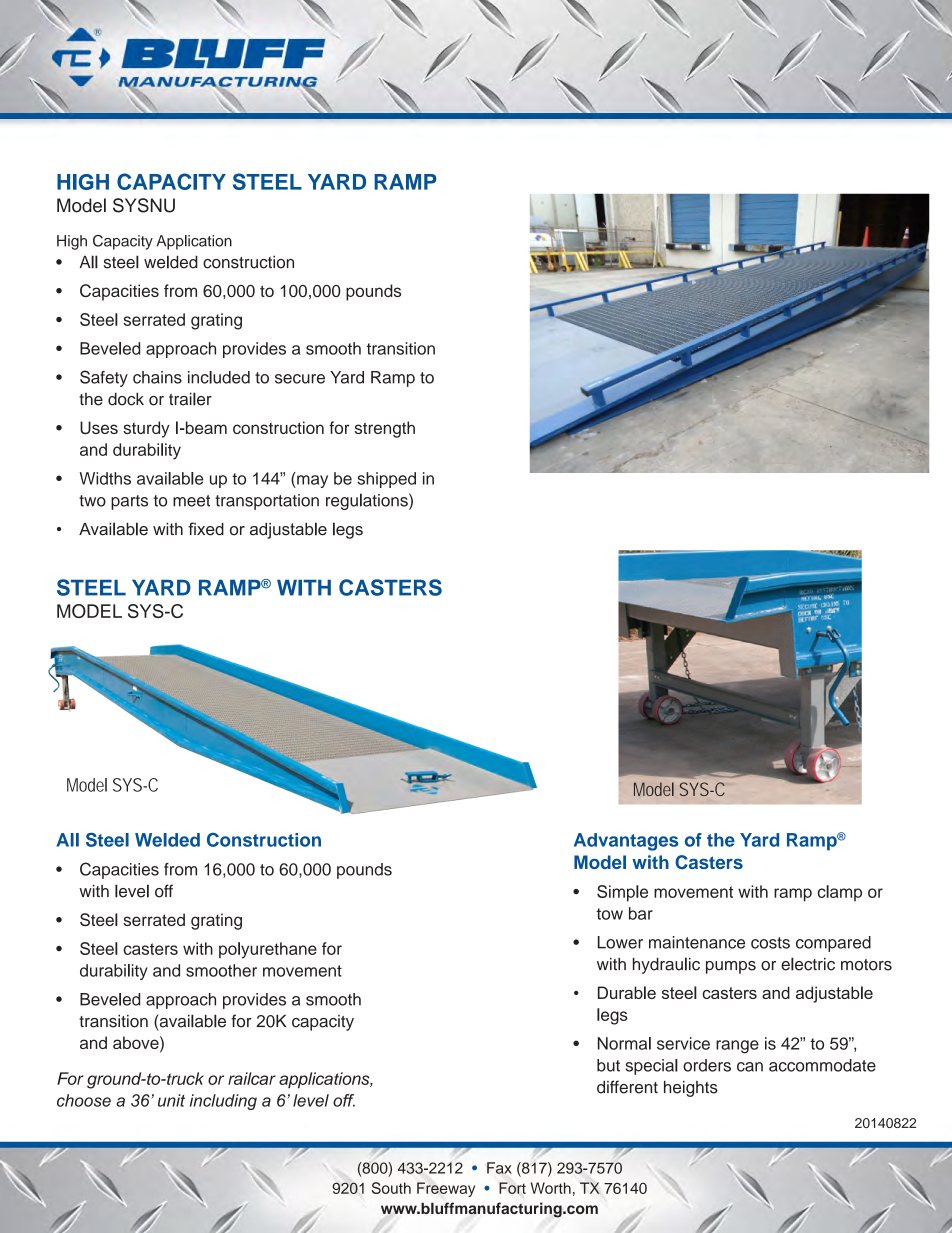  I want to click on heights, so click(691, 1089).
